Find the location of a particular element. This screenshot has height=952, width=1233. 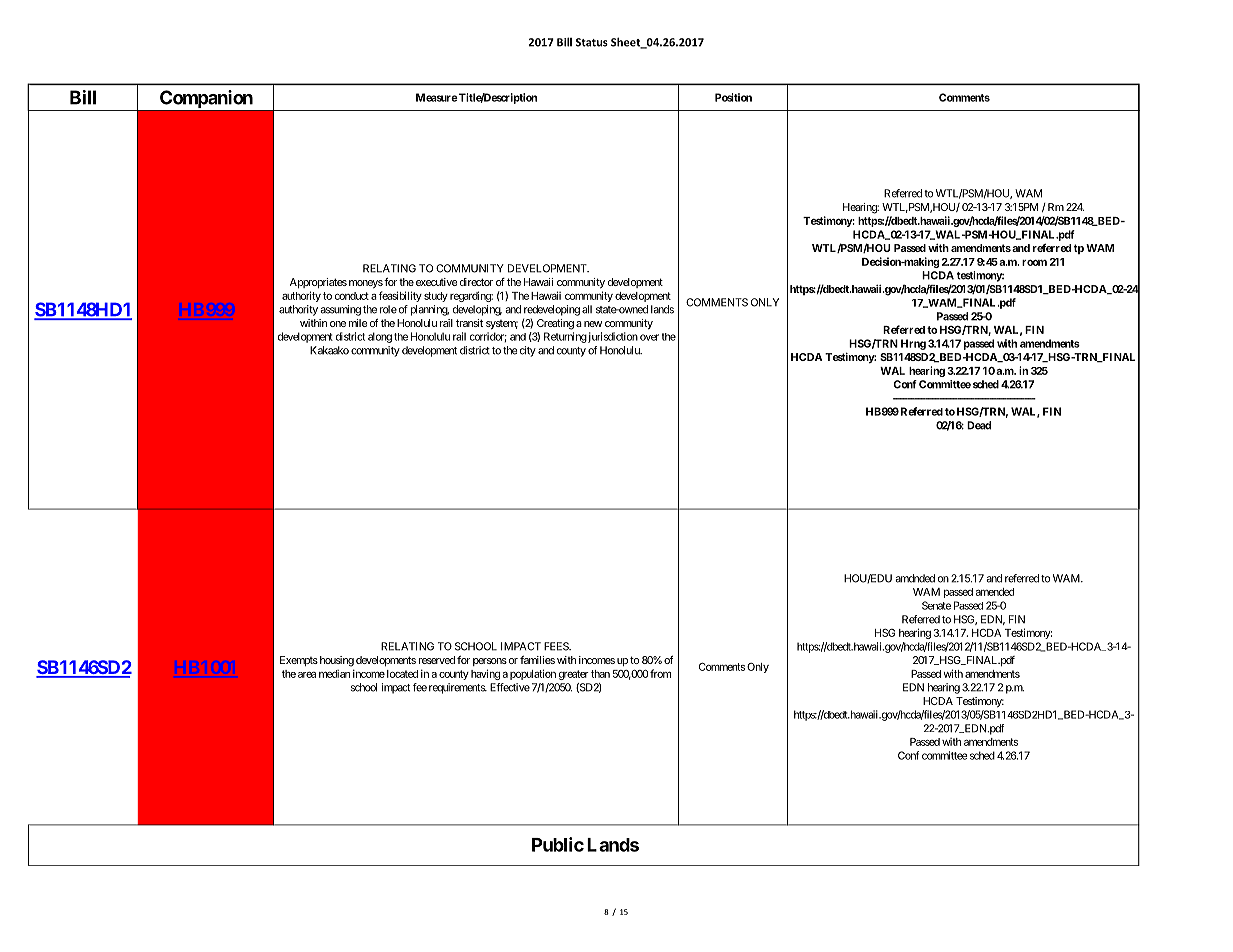

along is located at coordinates (380, 337).
